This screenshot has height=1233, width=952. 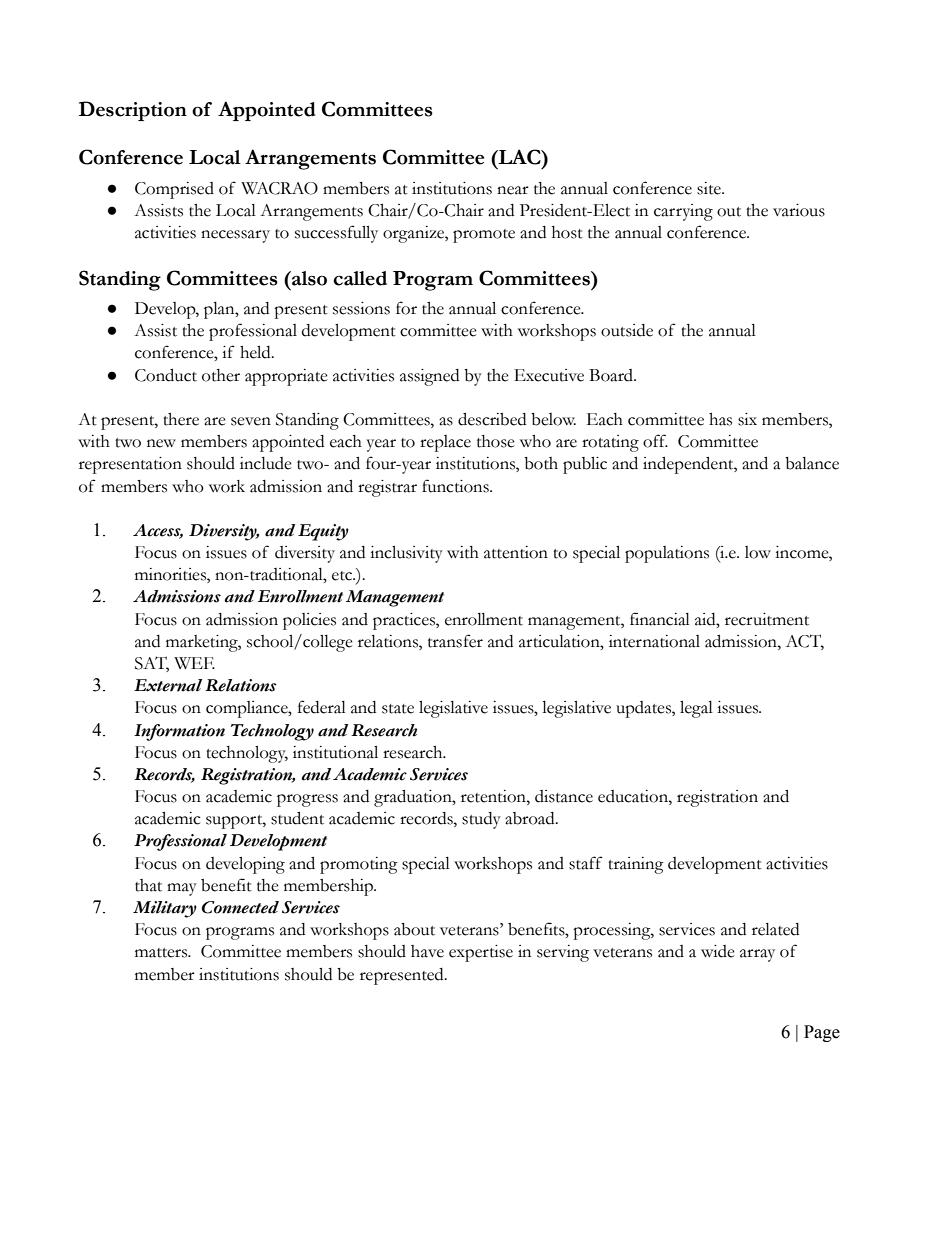 I want to click on six, so click(x=747, y=419).
